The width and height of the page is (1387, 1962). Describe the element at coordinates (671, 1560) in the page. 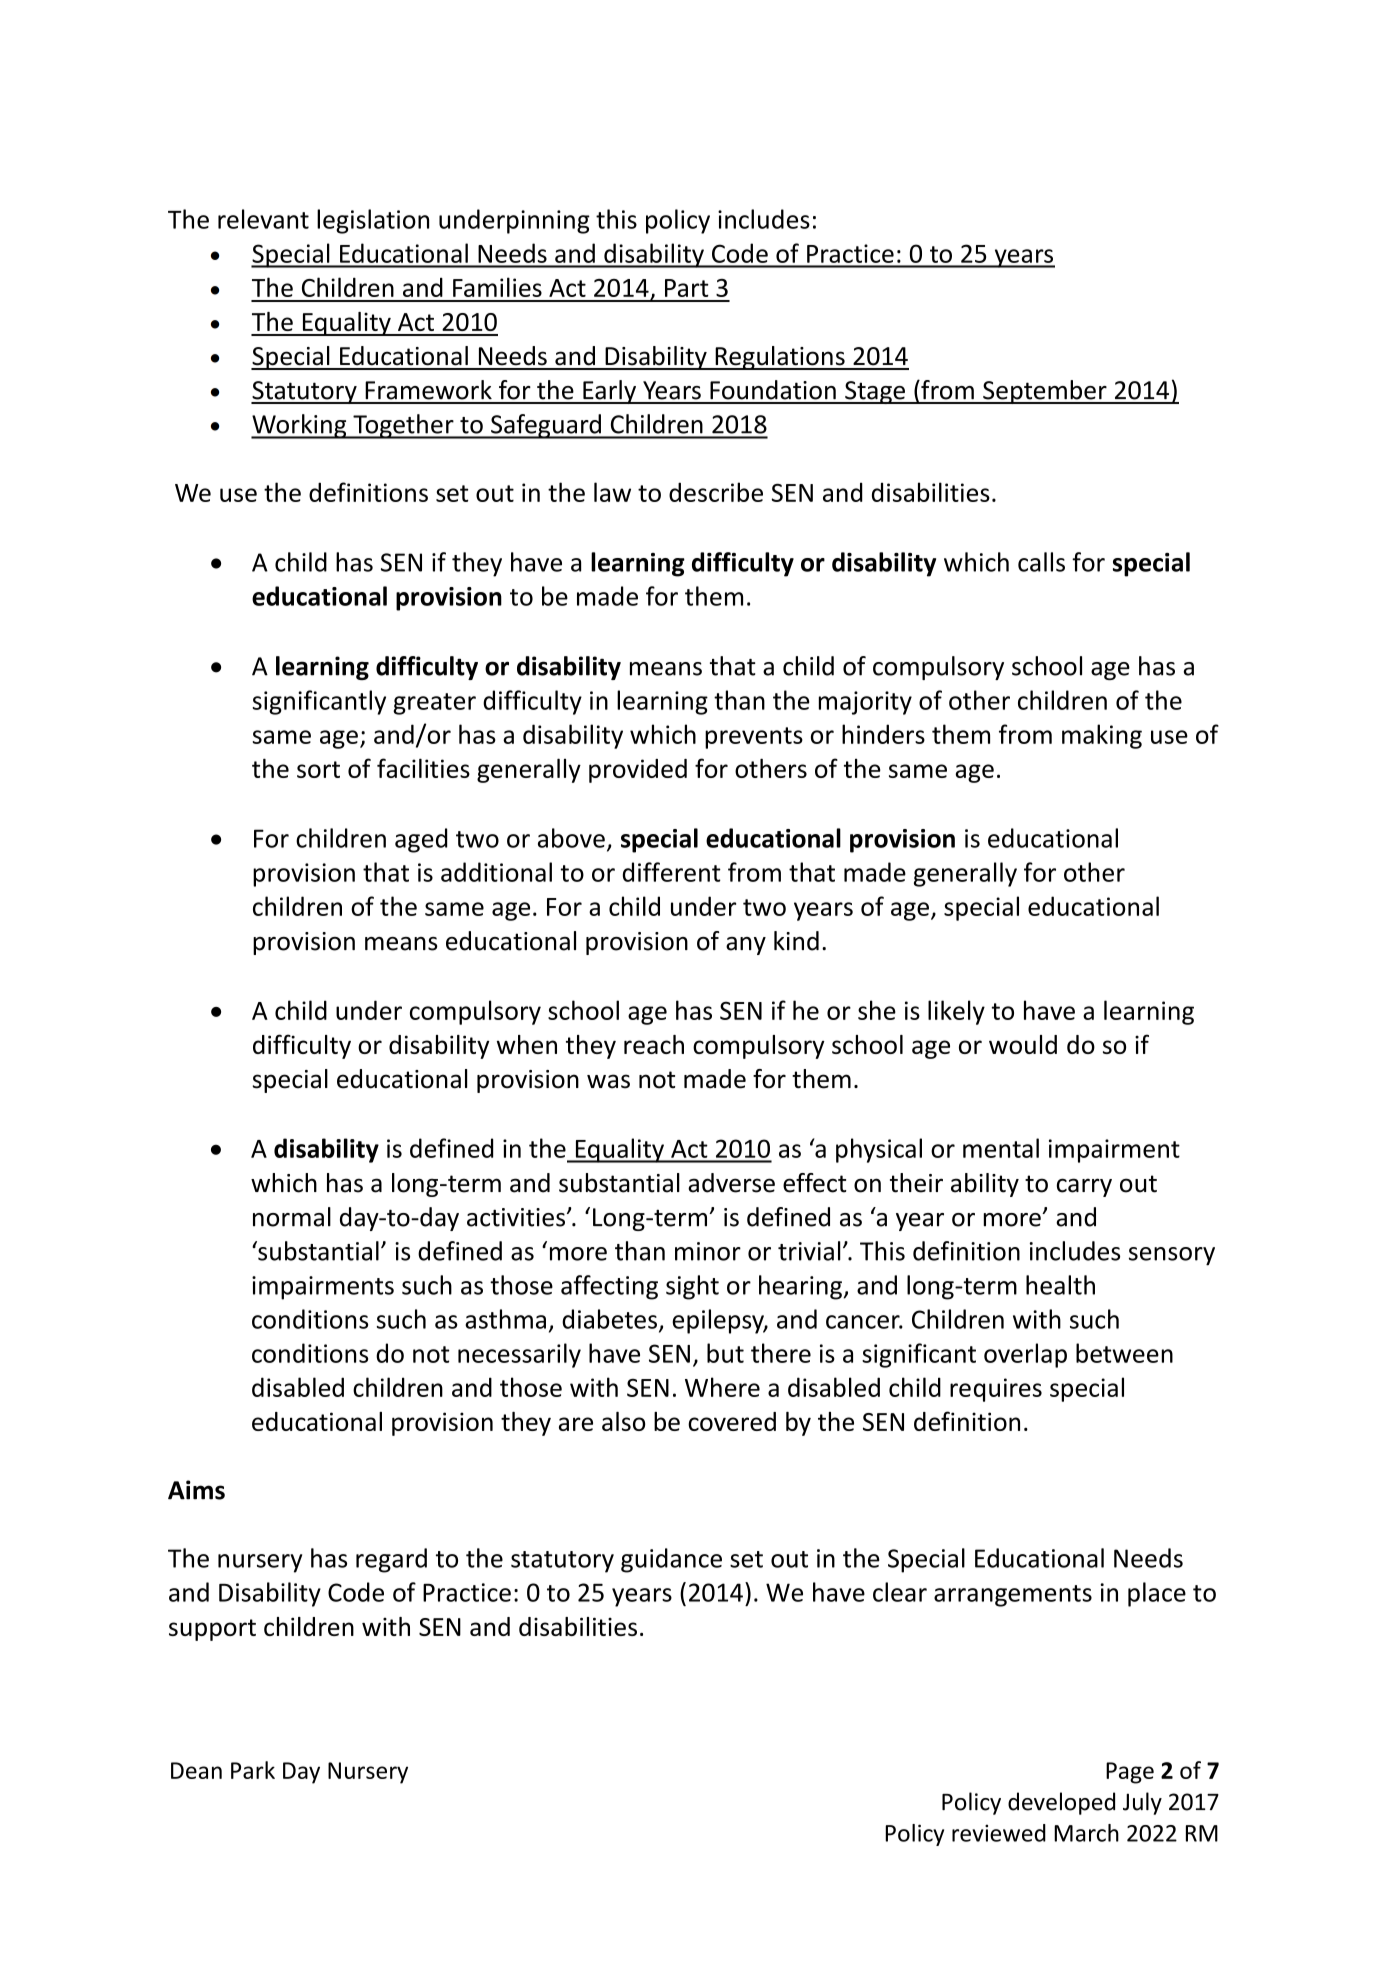

I see `guidance` at that location.
